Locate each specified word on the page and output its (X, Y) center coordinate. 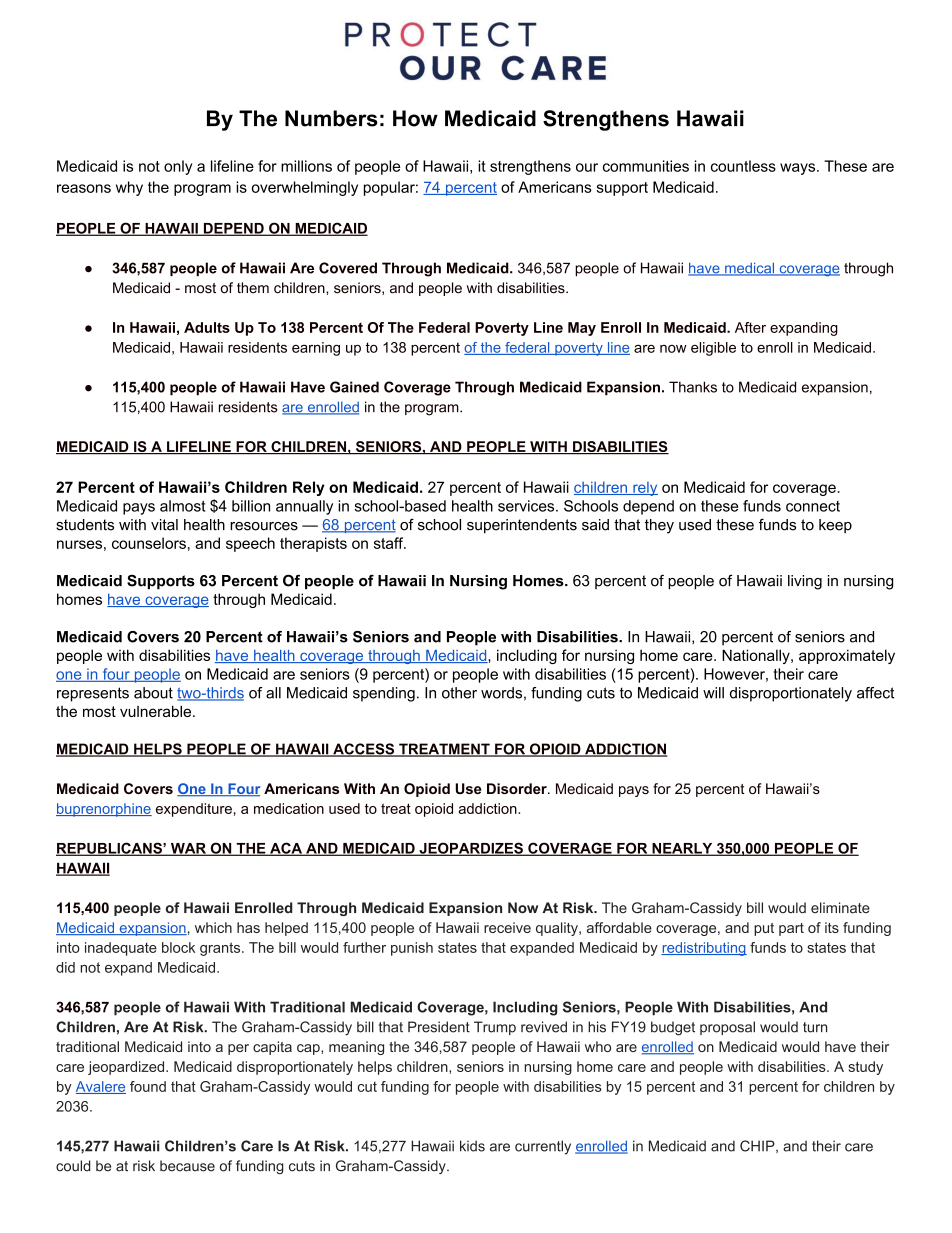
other (459, 693)
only (178, 167)
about (153, 693)
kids (472, 1146)
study (865, 1068)
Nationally (757, 656)
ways (799, 169)
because (187, 1166)
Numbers (331, 118)
